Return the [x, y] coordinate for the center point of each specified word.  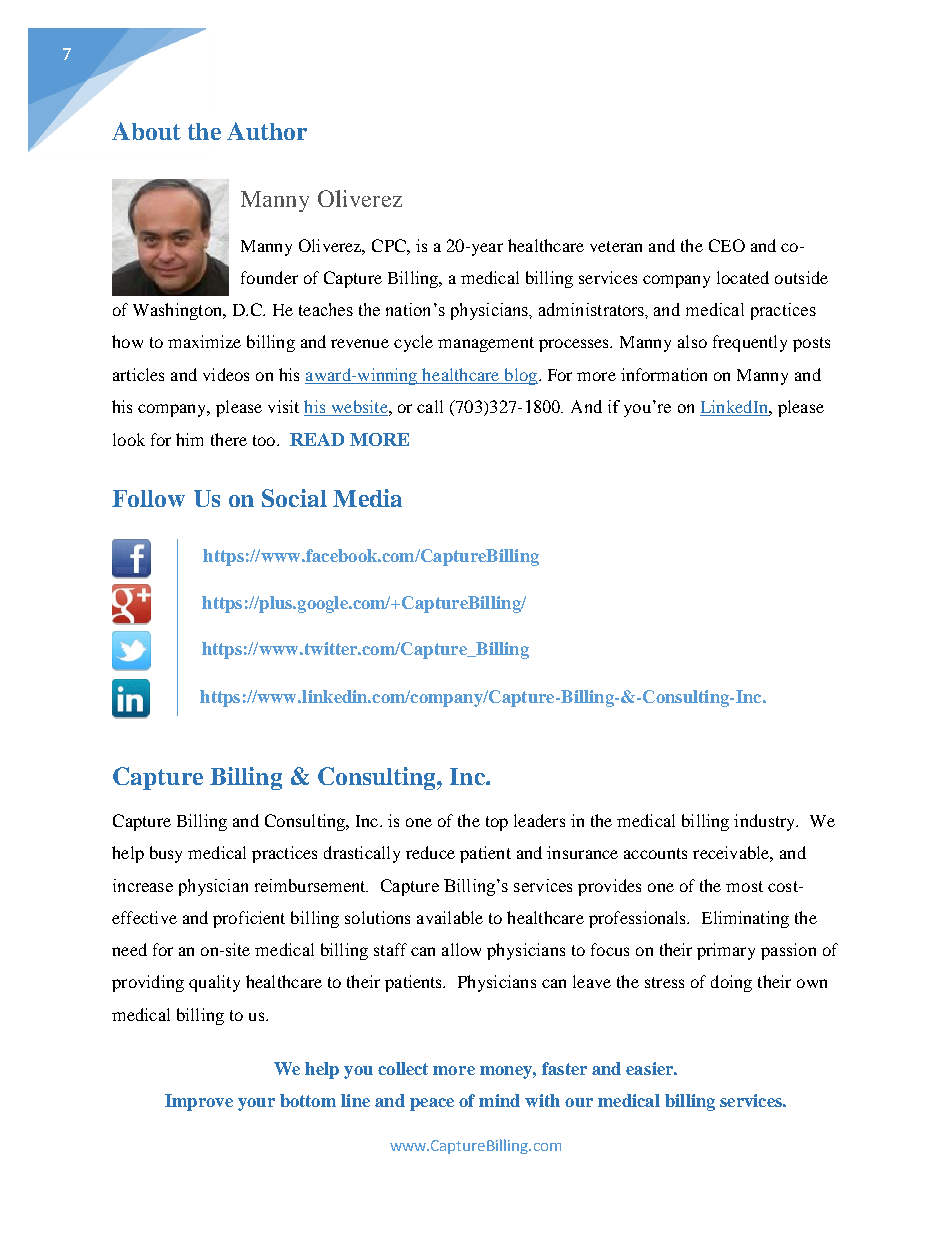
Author [267, 131]
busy [166, 854]
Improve [199, 1102]
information [664, 374]
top [497, 823]
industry [766, 822]
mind [499, 1100]
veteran [616, 246]
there [229, 439]
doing [731, 983]
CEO [727, 245]
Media [367, 498]
